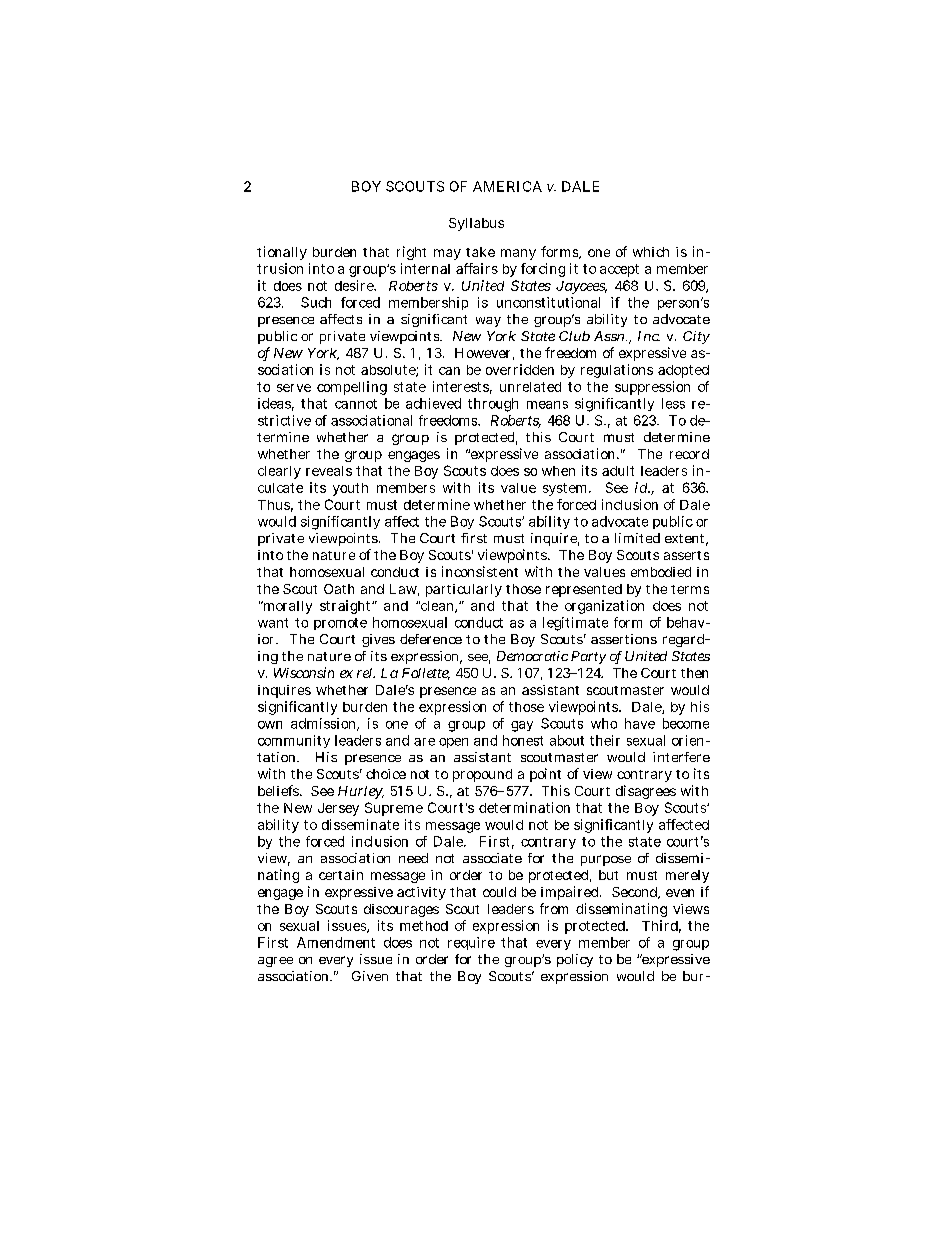  Describe the element at coordinates (480, 571) in the document. I see `inconsistent` at that location.
